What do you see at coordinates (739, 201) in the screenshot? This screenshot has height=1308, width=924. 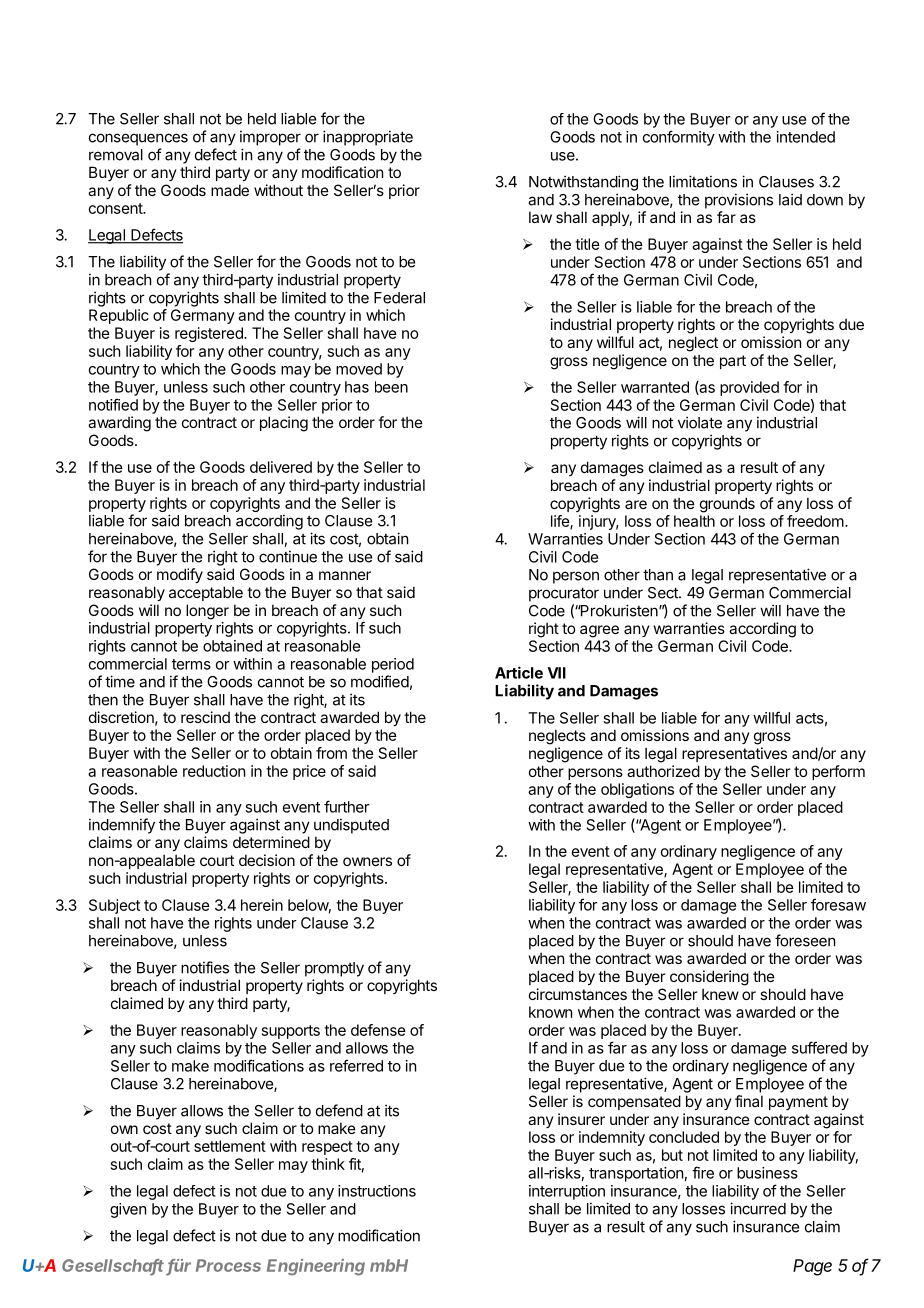 I see `provisions` at bounding box center [739, 201].
